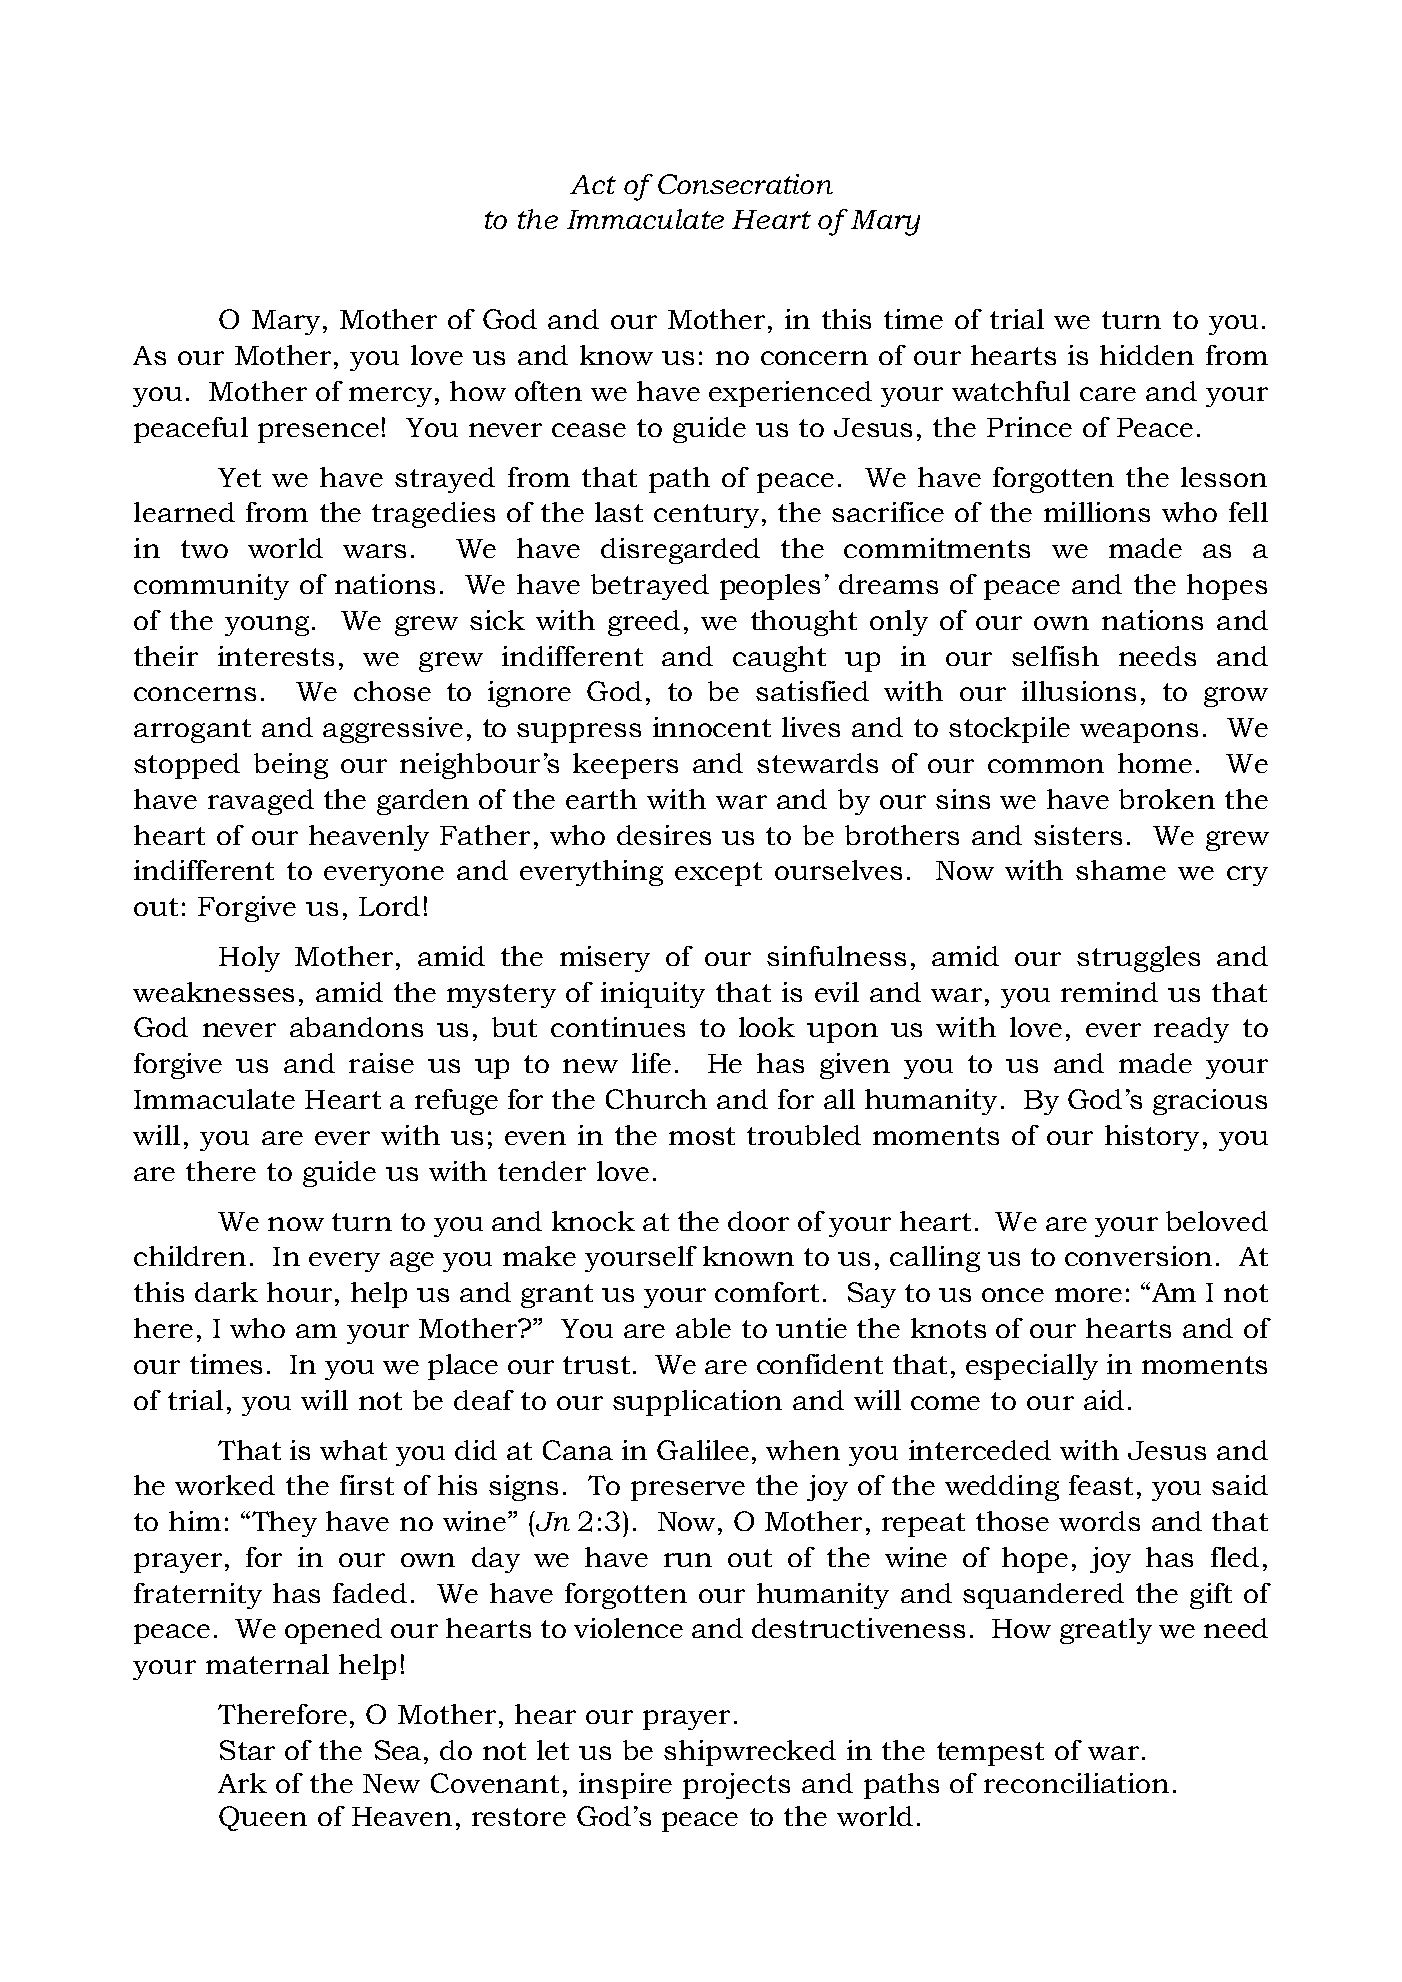  Describe the element at coordinates (299, 1292) in the screenshot. I see `hour` at that location.
